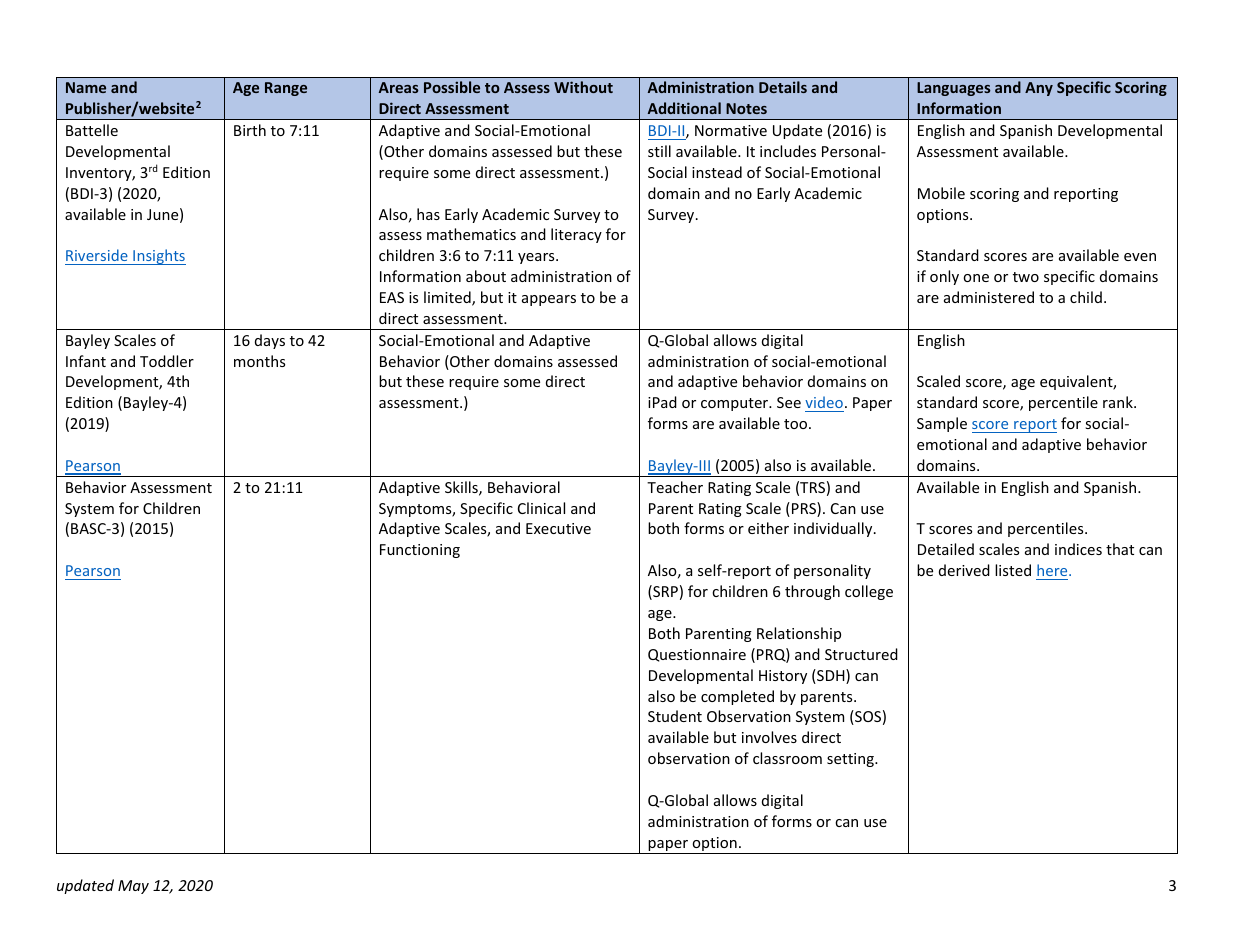  What do you see at coordinates (675, 716) in the screenshot?
I see `Student` at bounding box center [675, 716].
